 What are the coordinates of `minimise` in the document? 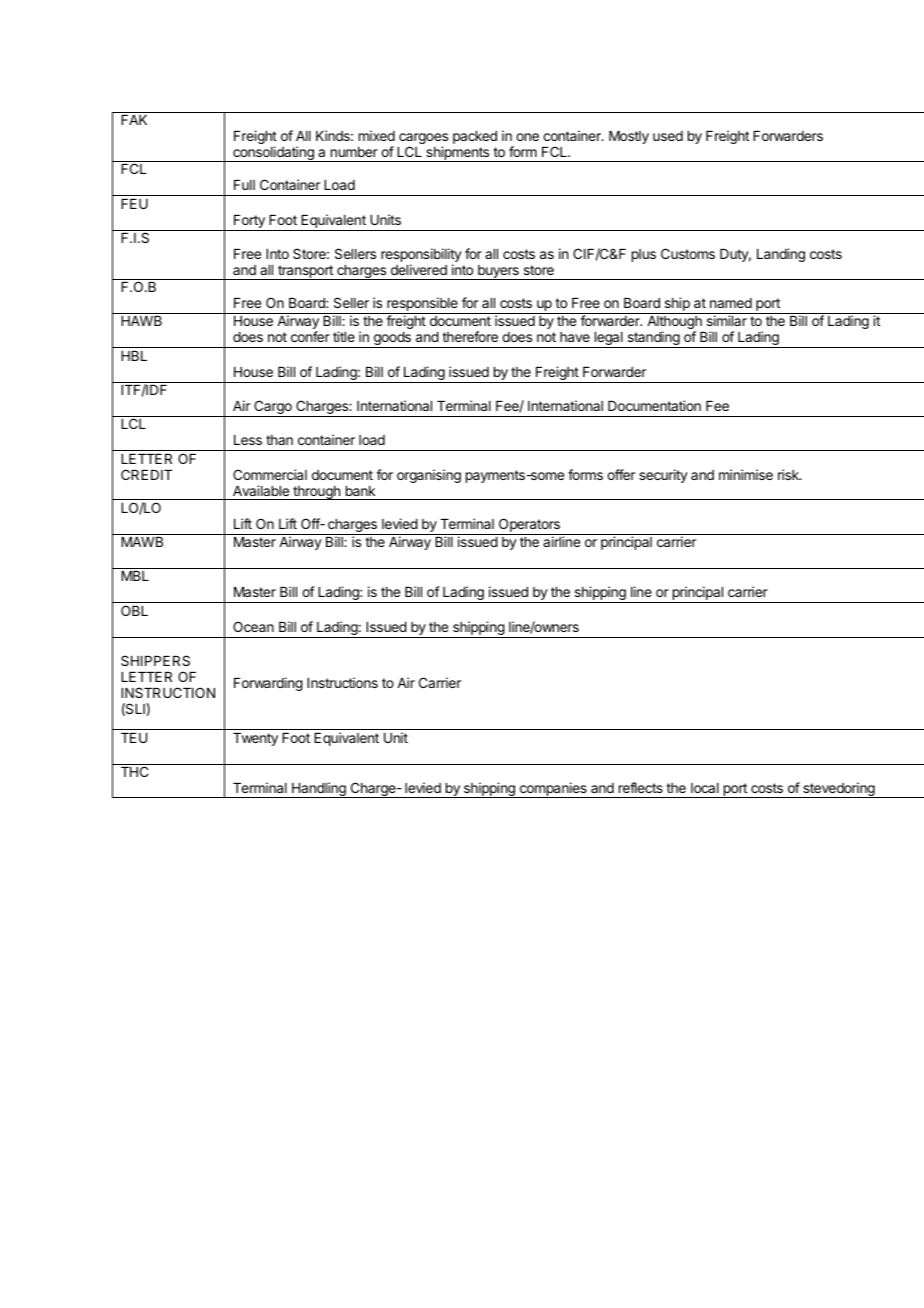 It's located at (746, 474).
